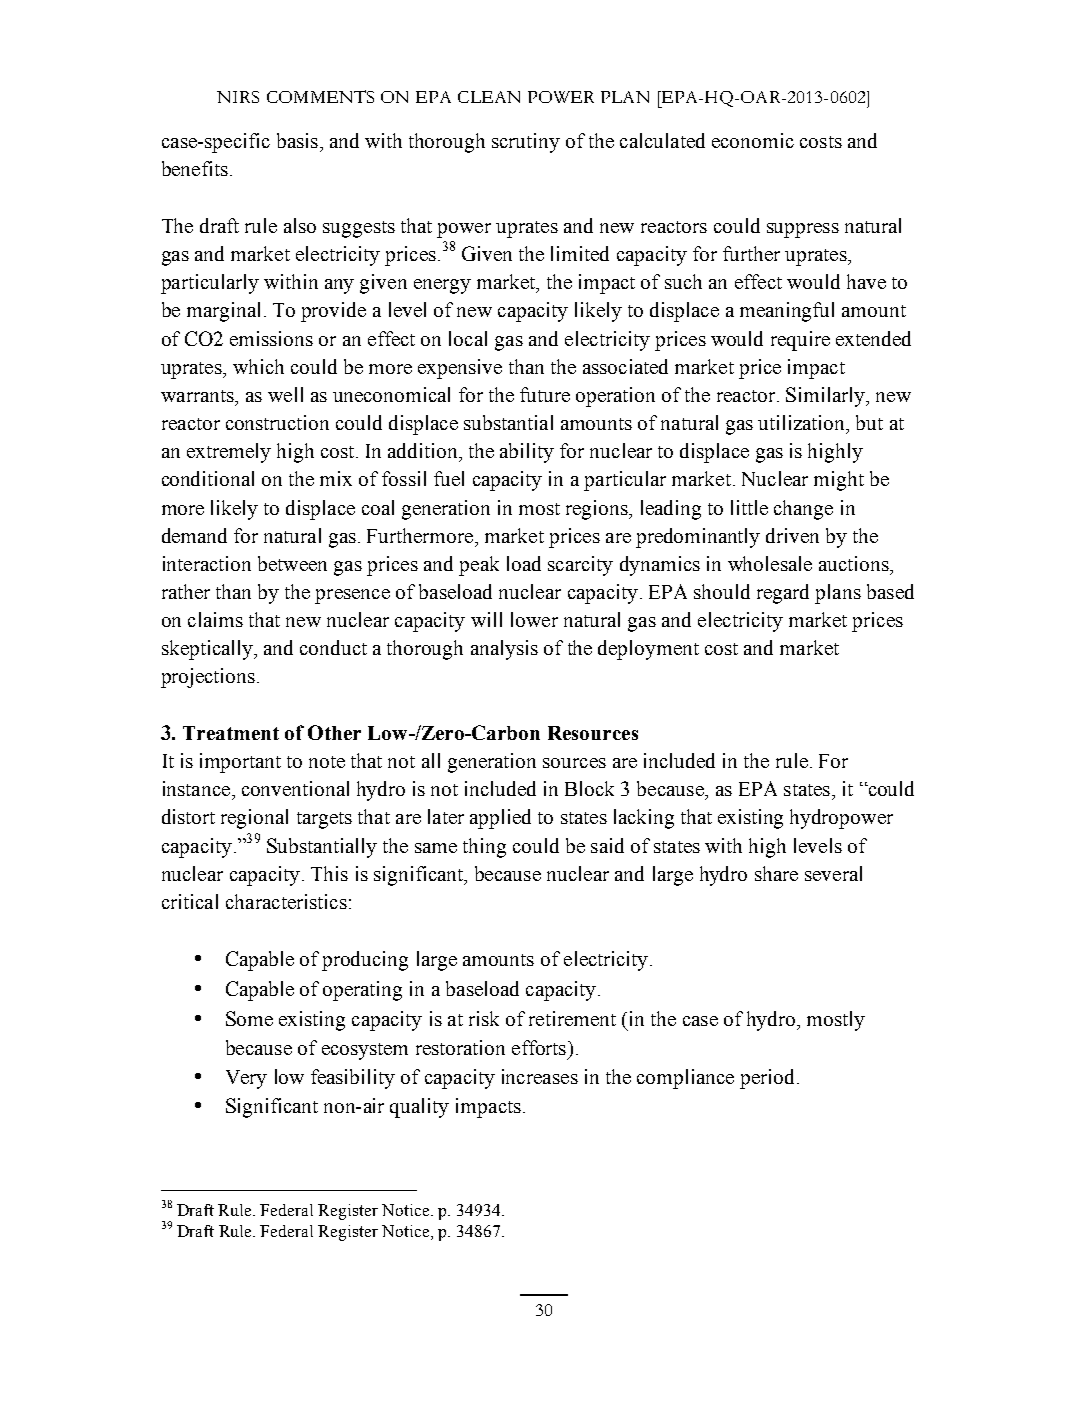  What do you see at coordinates (292, 563) in the screenshot?
I see `between` at bounding box center [292, 563].
